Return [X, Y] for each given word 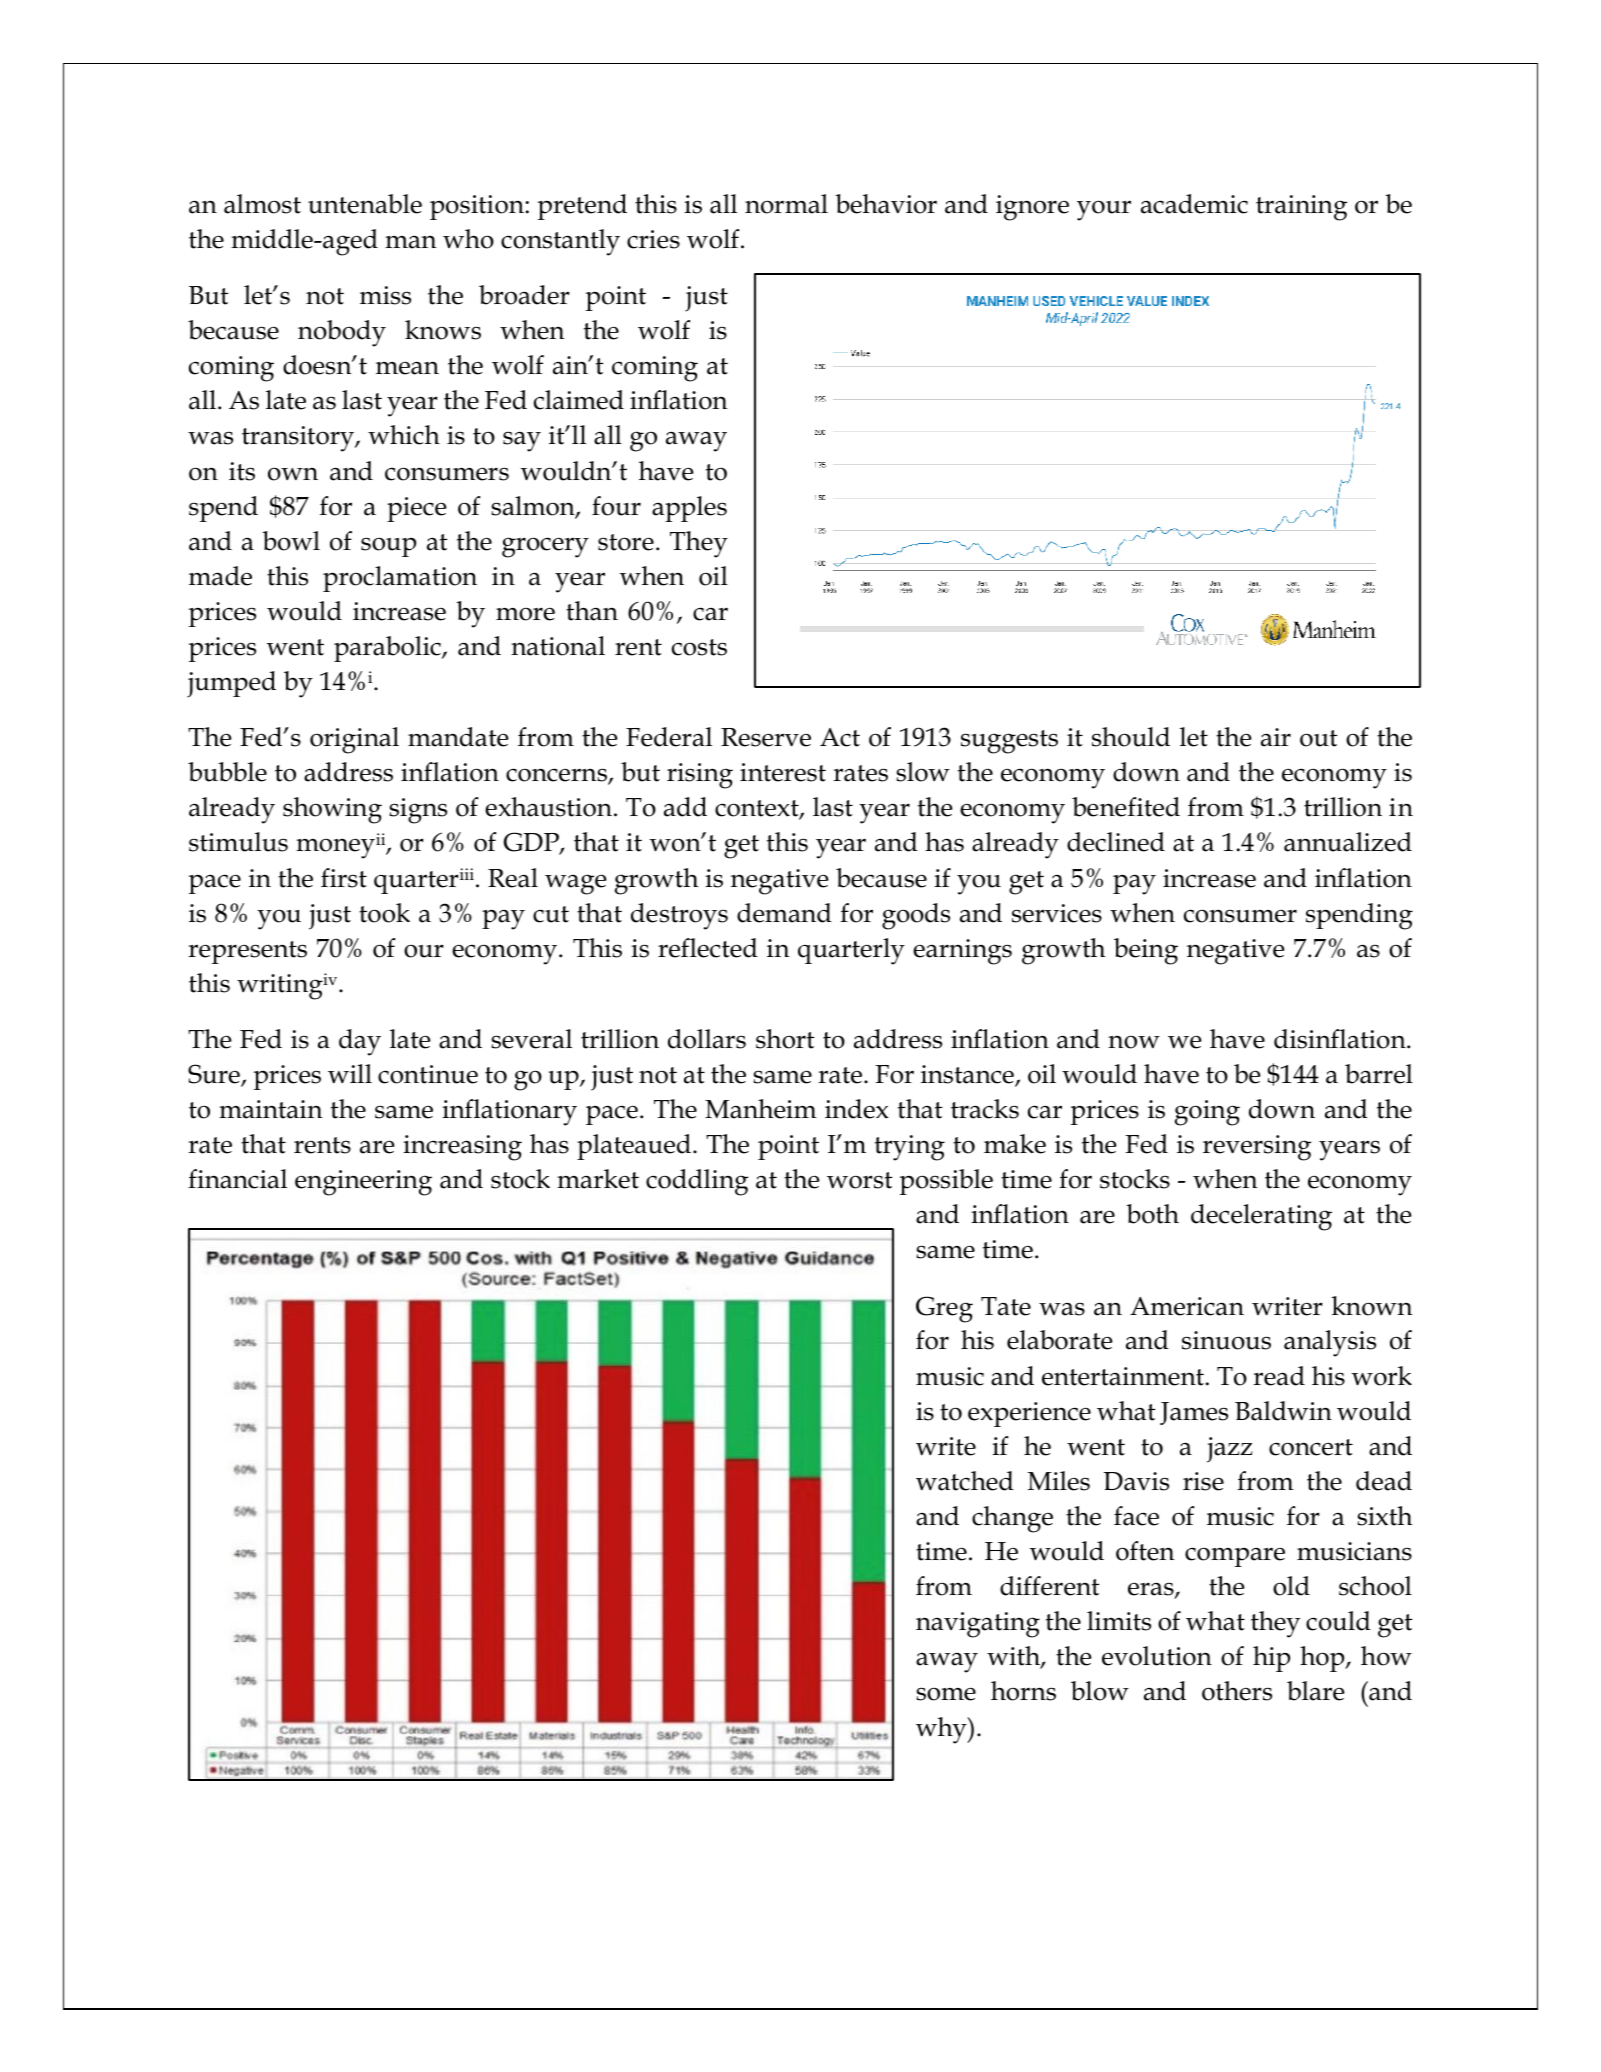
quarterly [851, 951]
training [1301, 208]
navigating [978, 1625]
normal [786, 204]
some [946, 1694]
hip [1271, 1659]
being [1146, 951]
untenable [365, 204]
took [384, 913]
